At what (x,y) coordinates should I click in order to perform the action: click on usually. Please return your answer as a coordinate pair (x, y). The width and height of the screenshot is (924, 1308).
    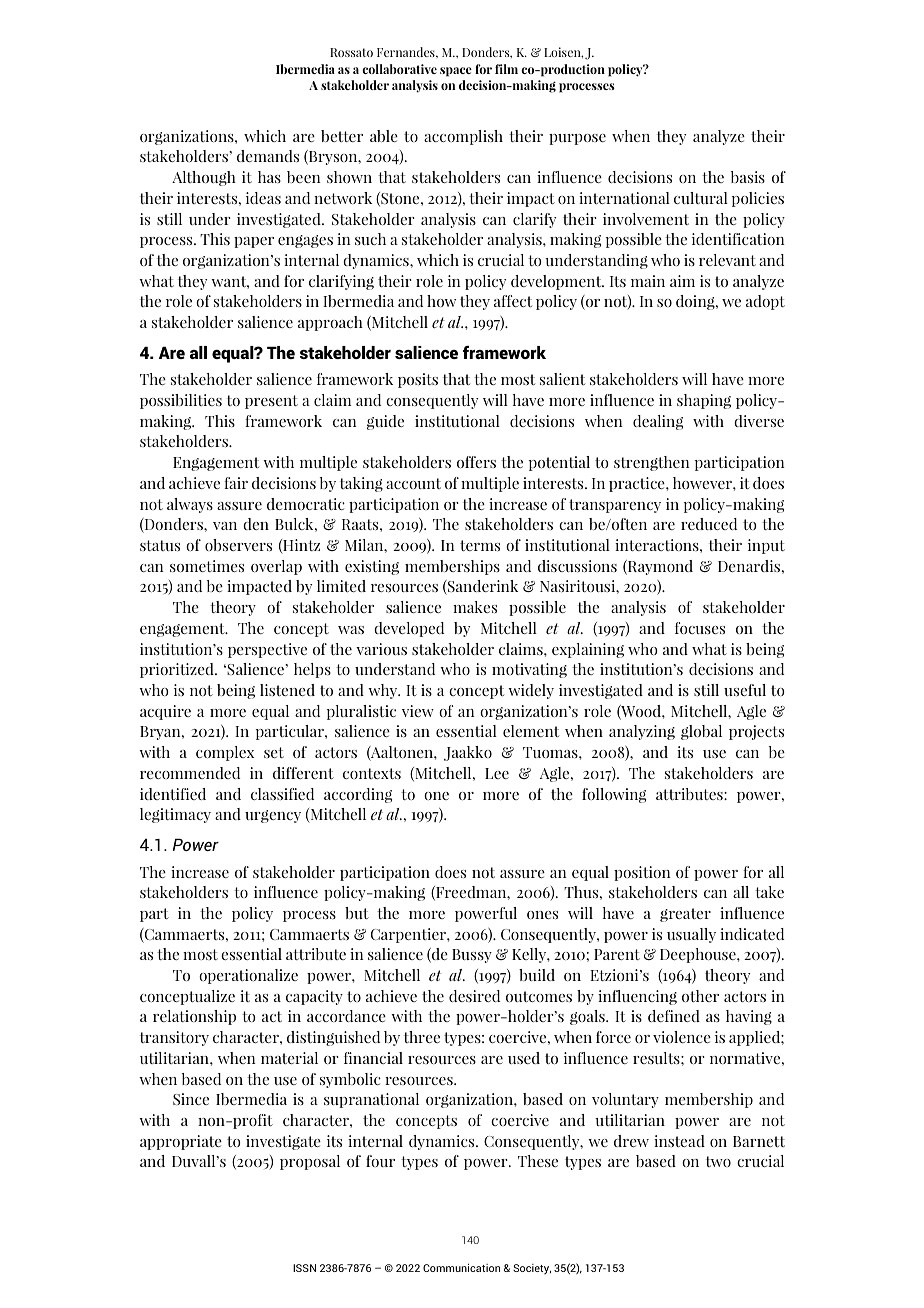
    Looking at the image, I should click on (691, 935).
